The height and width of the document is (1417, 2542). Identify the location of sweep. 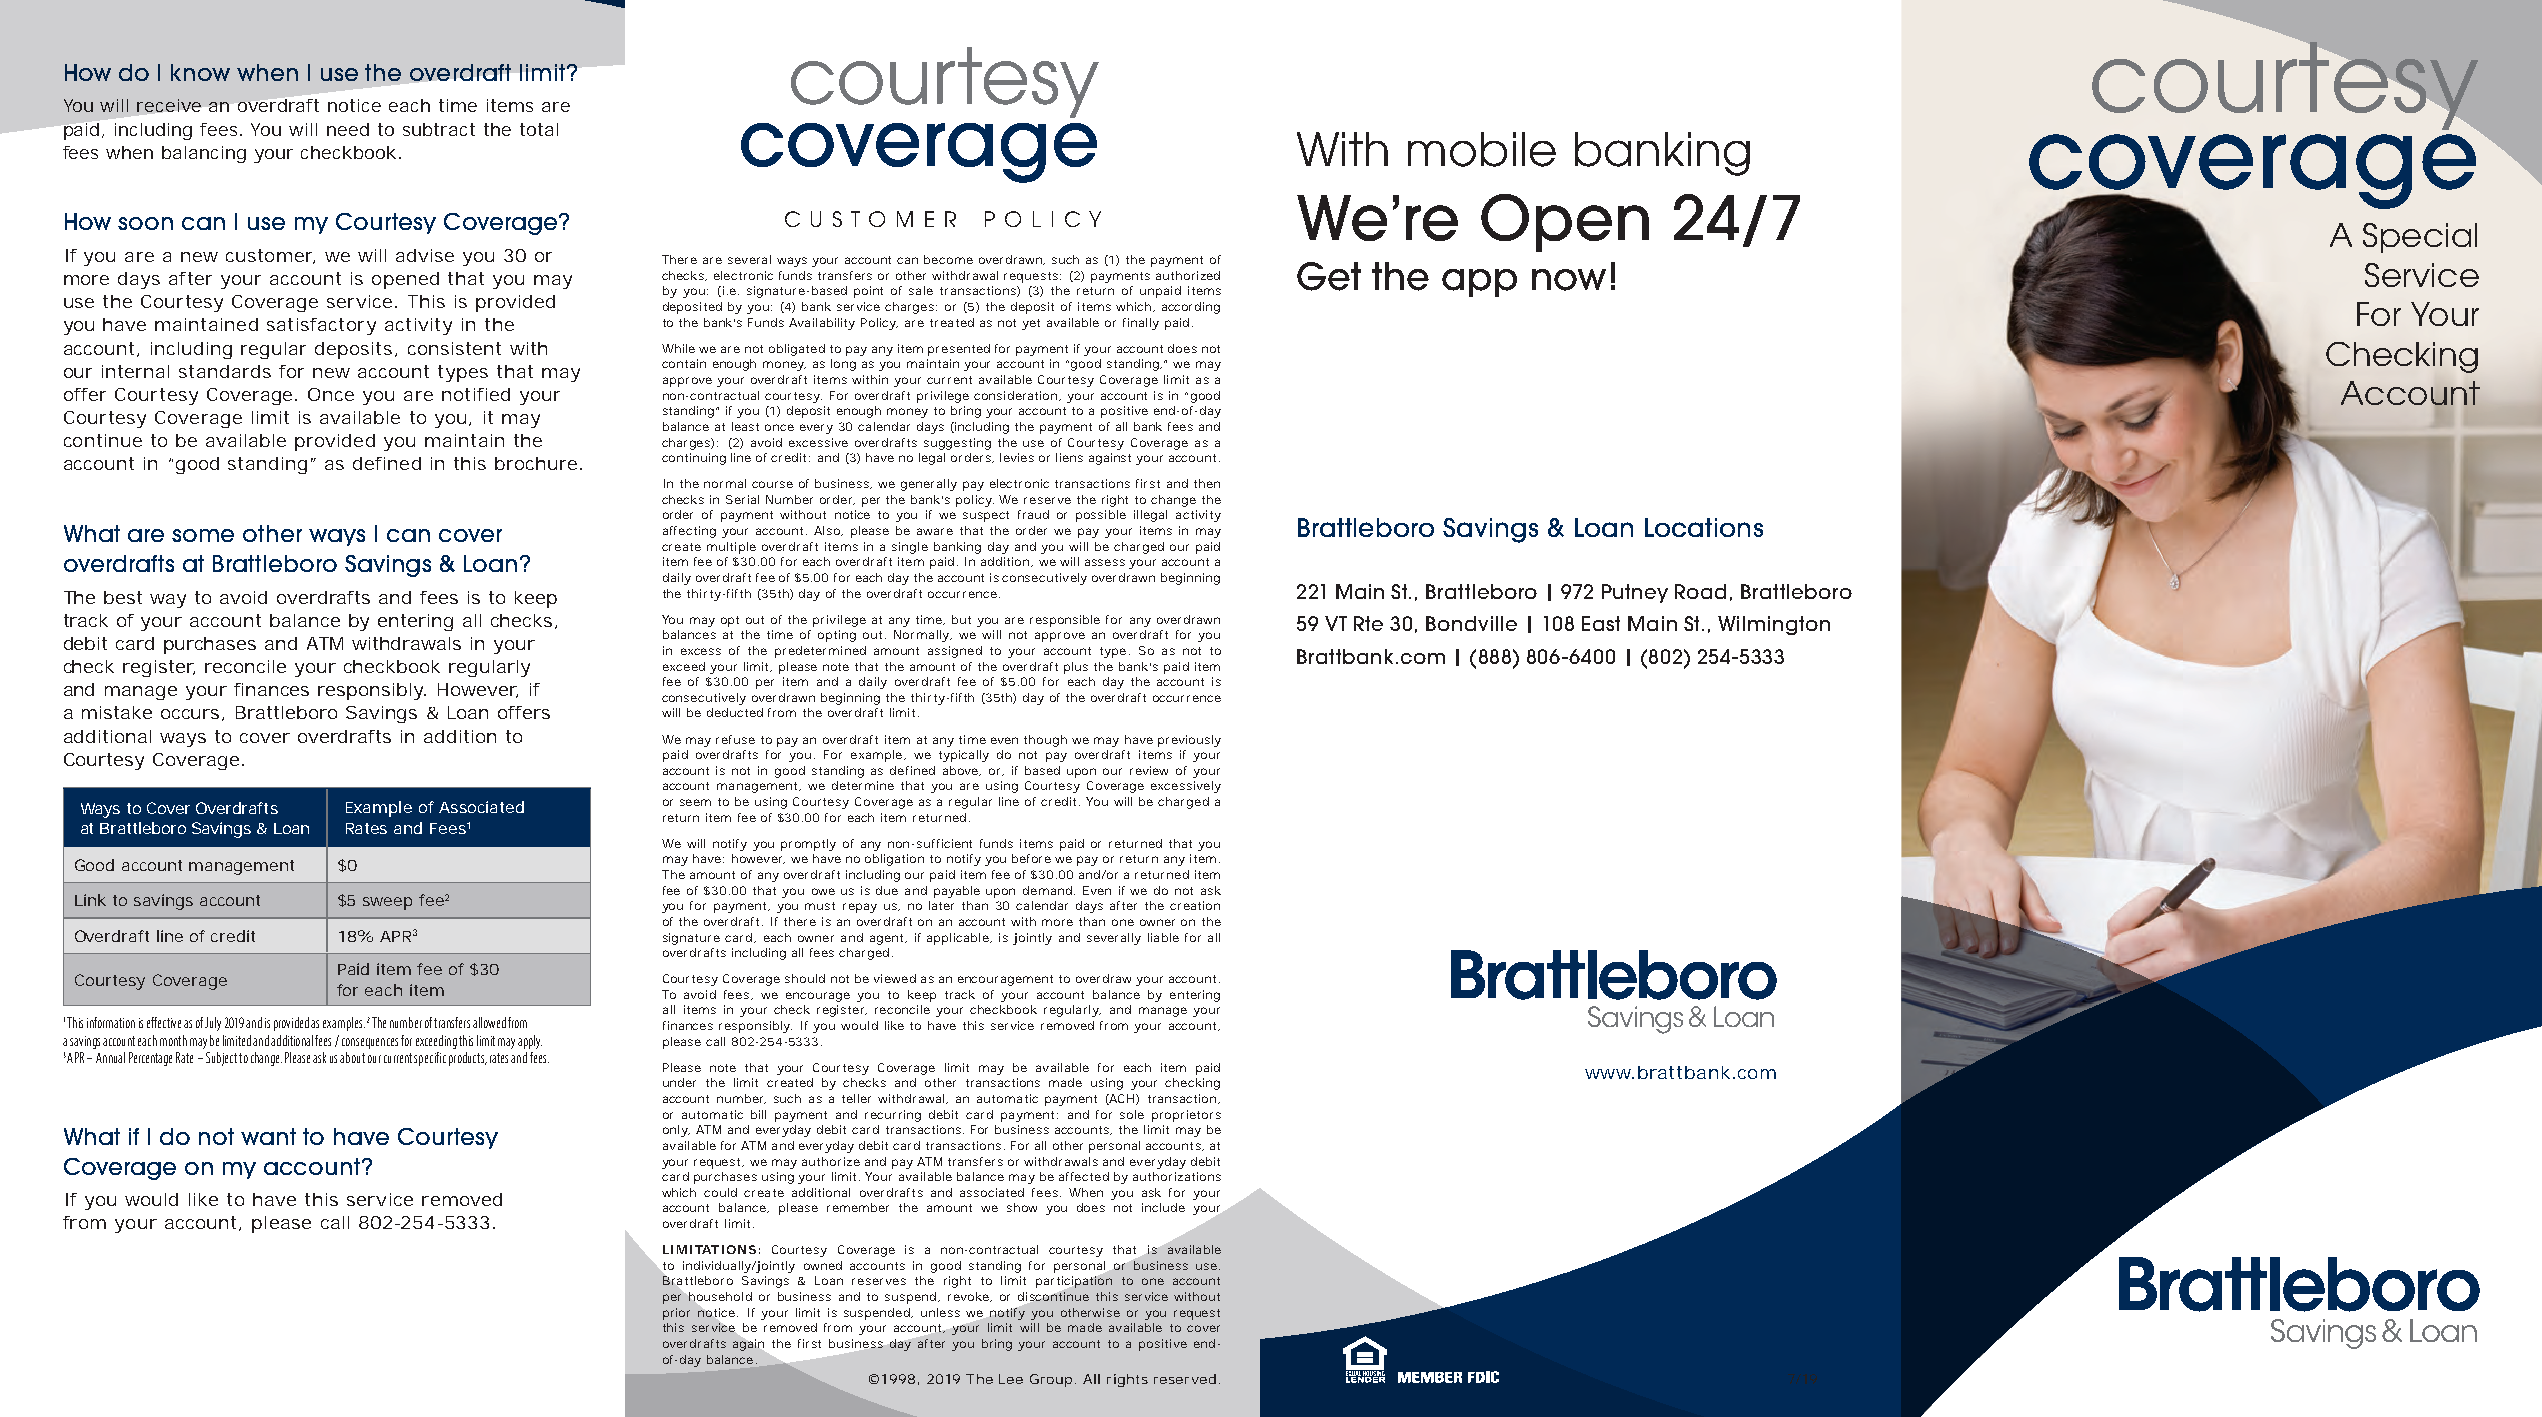
(387, 903).
